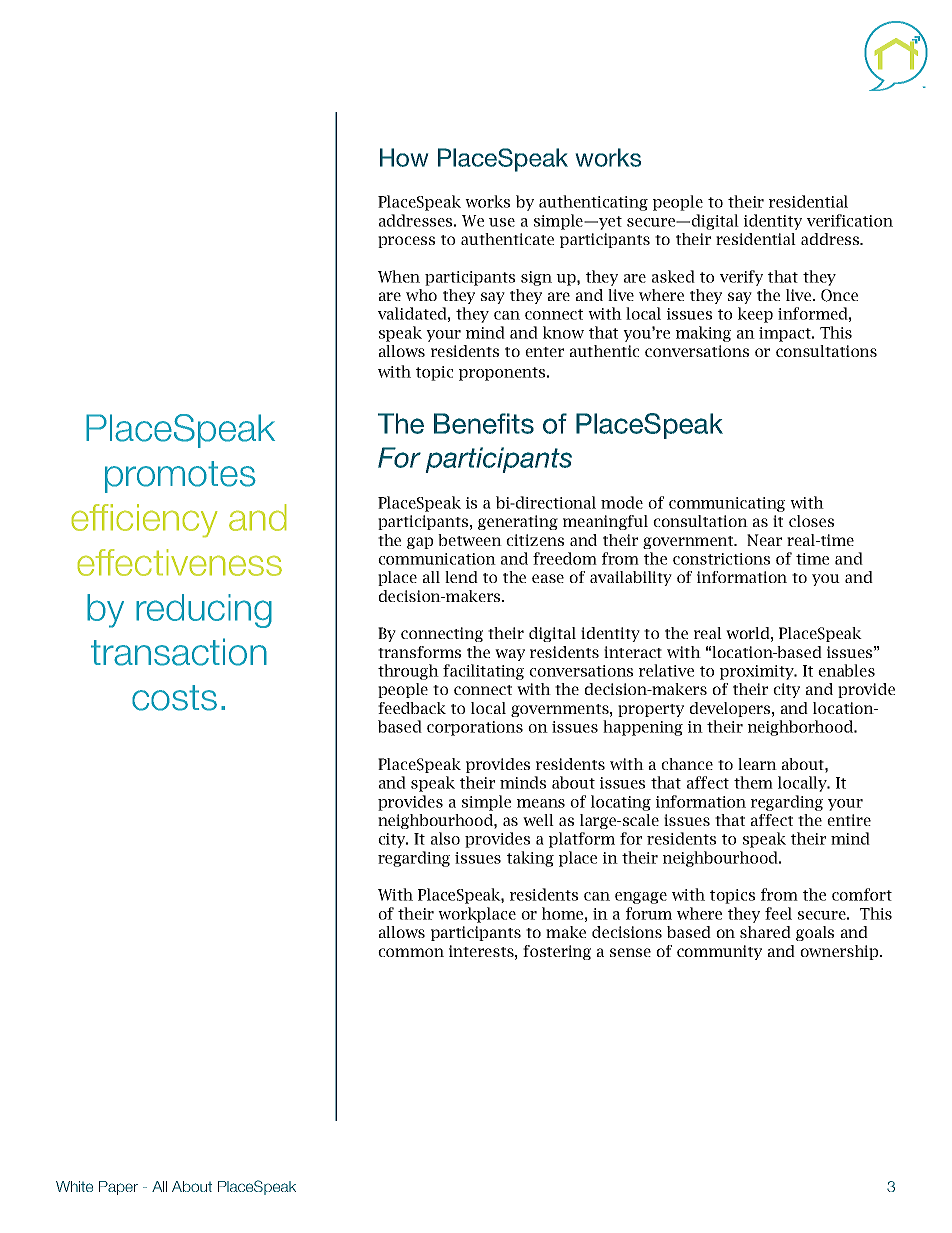 The width and height of the document is (952, 1233). What do you see at coordinates (502, 222) in the document?
I see `use` at bounding box center [502, 222].
